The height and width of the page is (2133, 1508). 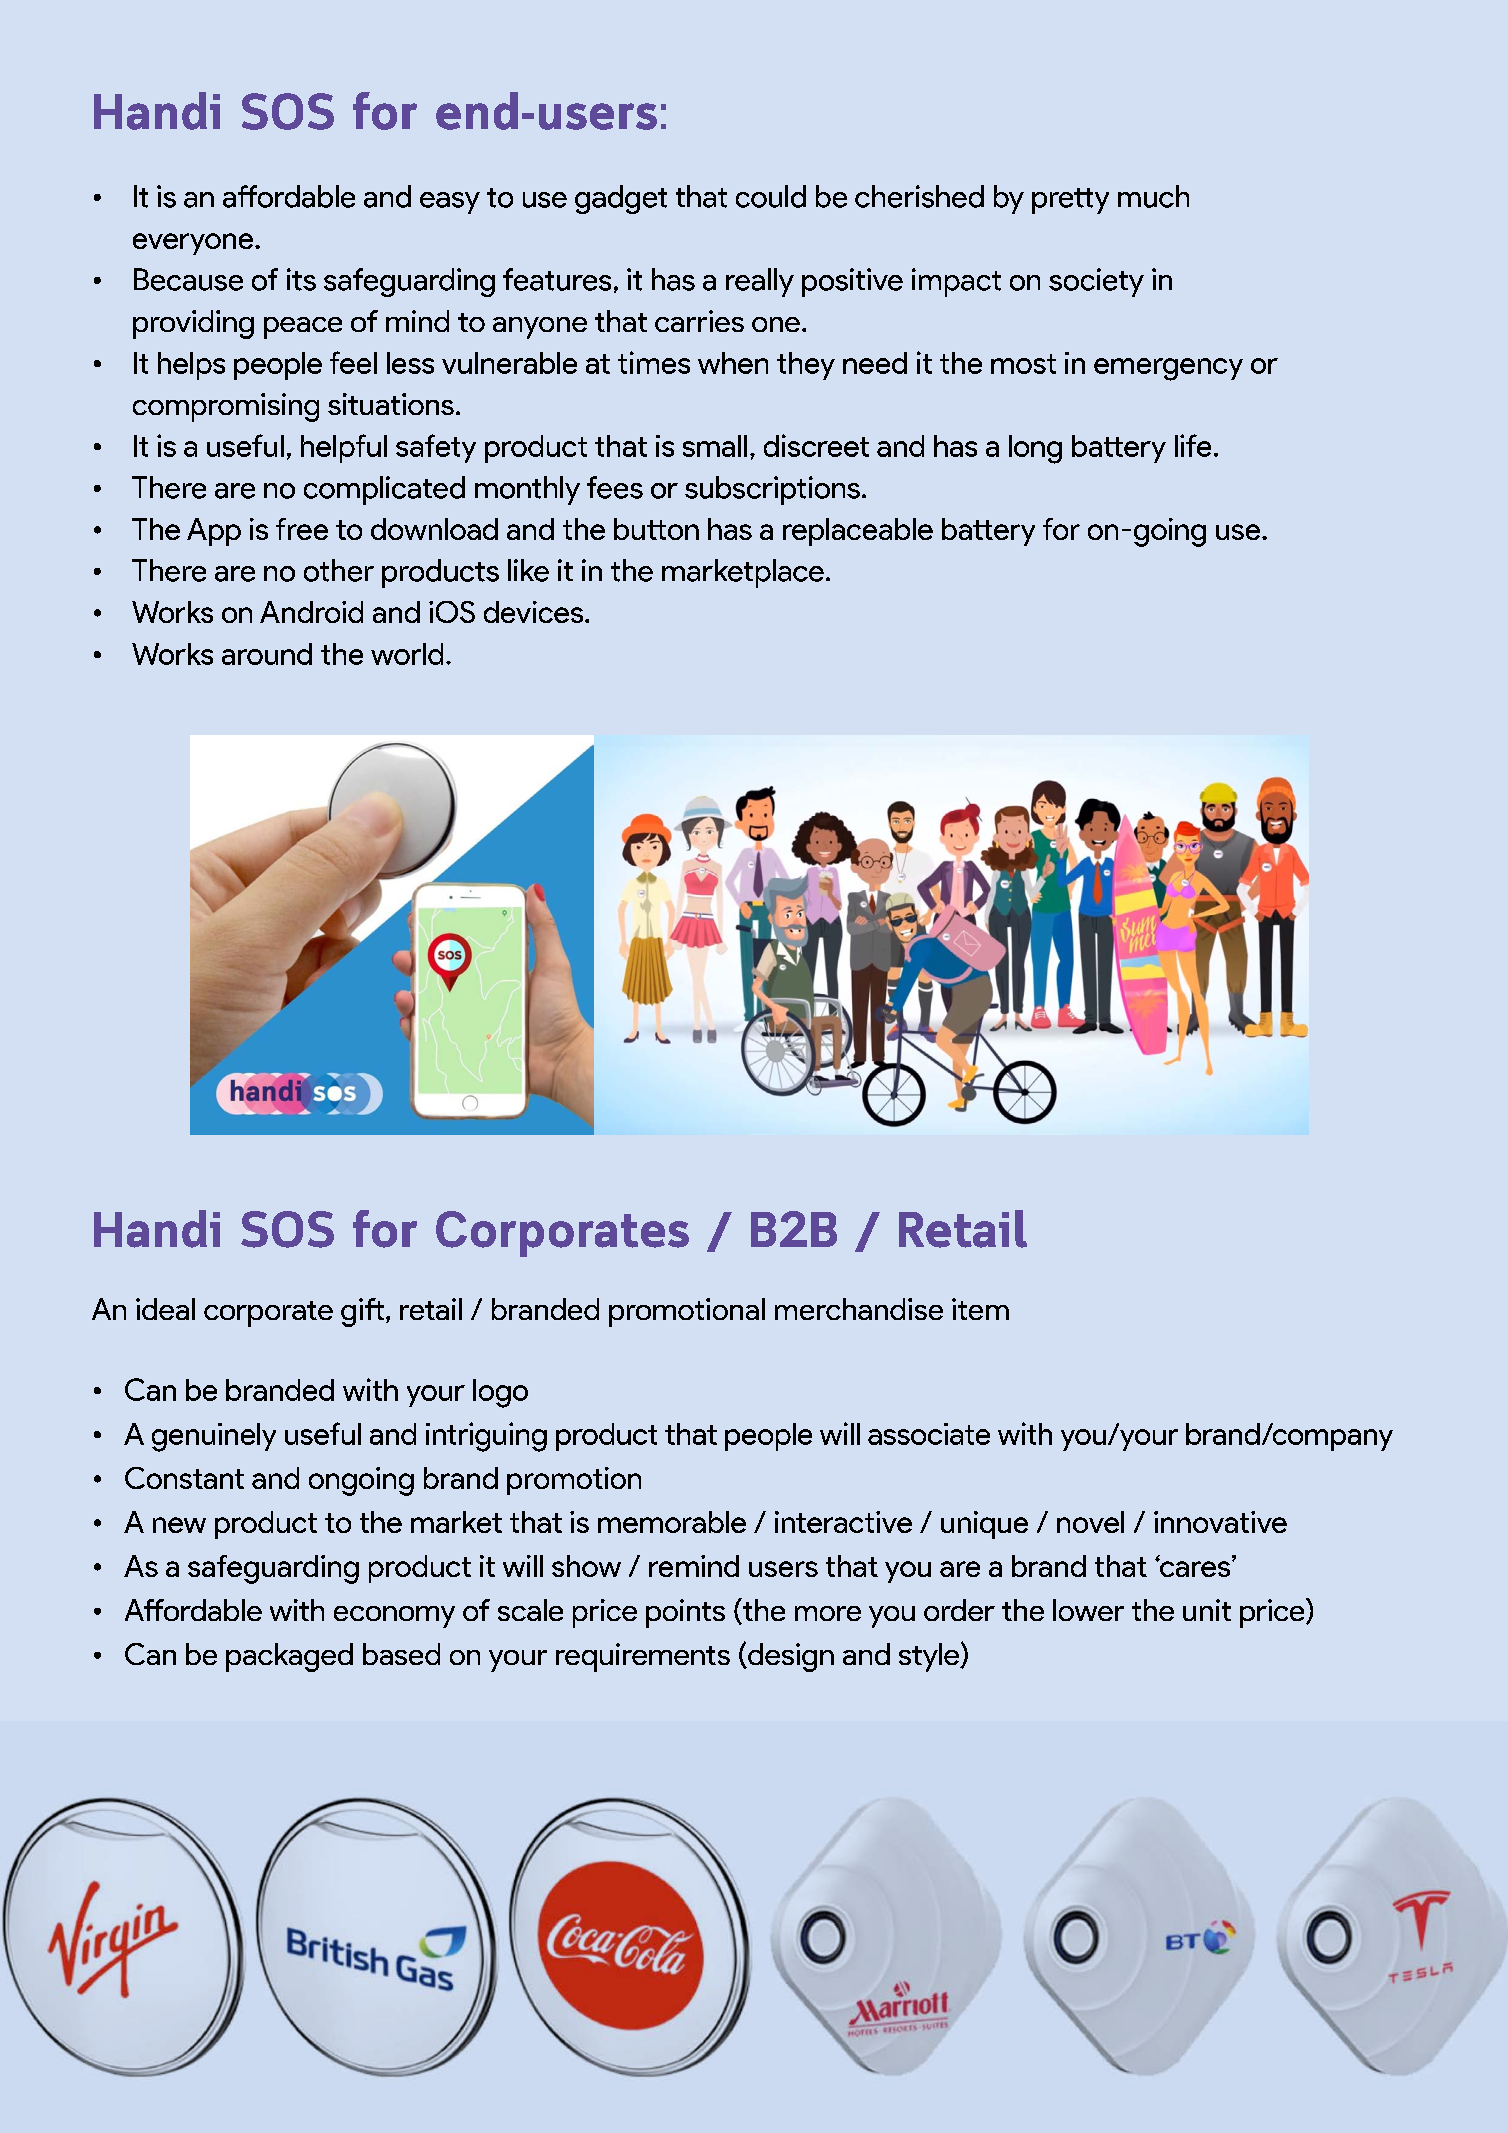 I want to click on associate, so click(x=929, y=1434).
